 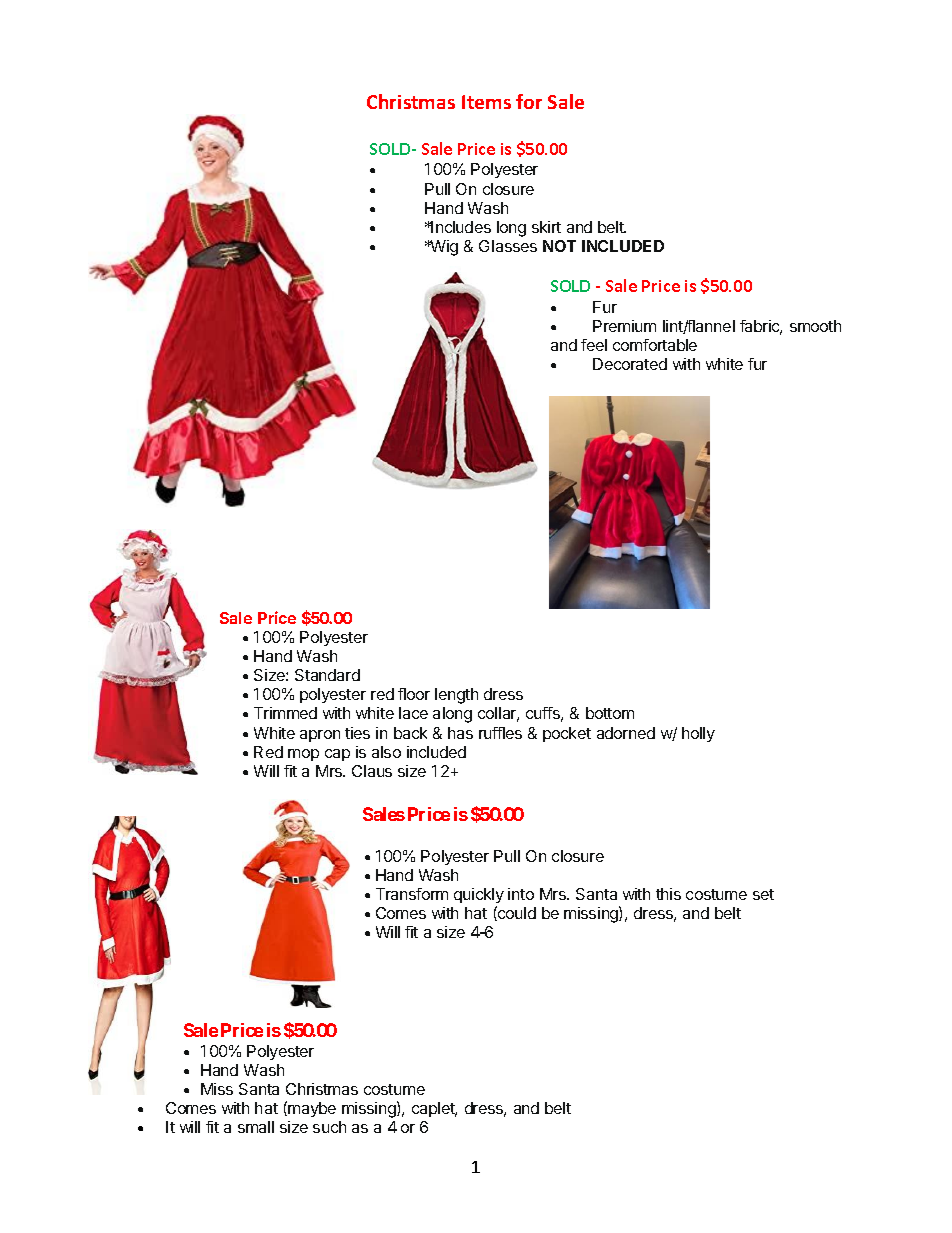 What do you see at coordinates (546, 227) in the screenshot?
I see `skirt` at bounding box center [546, 227].
